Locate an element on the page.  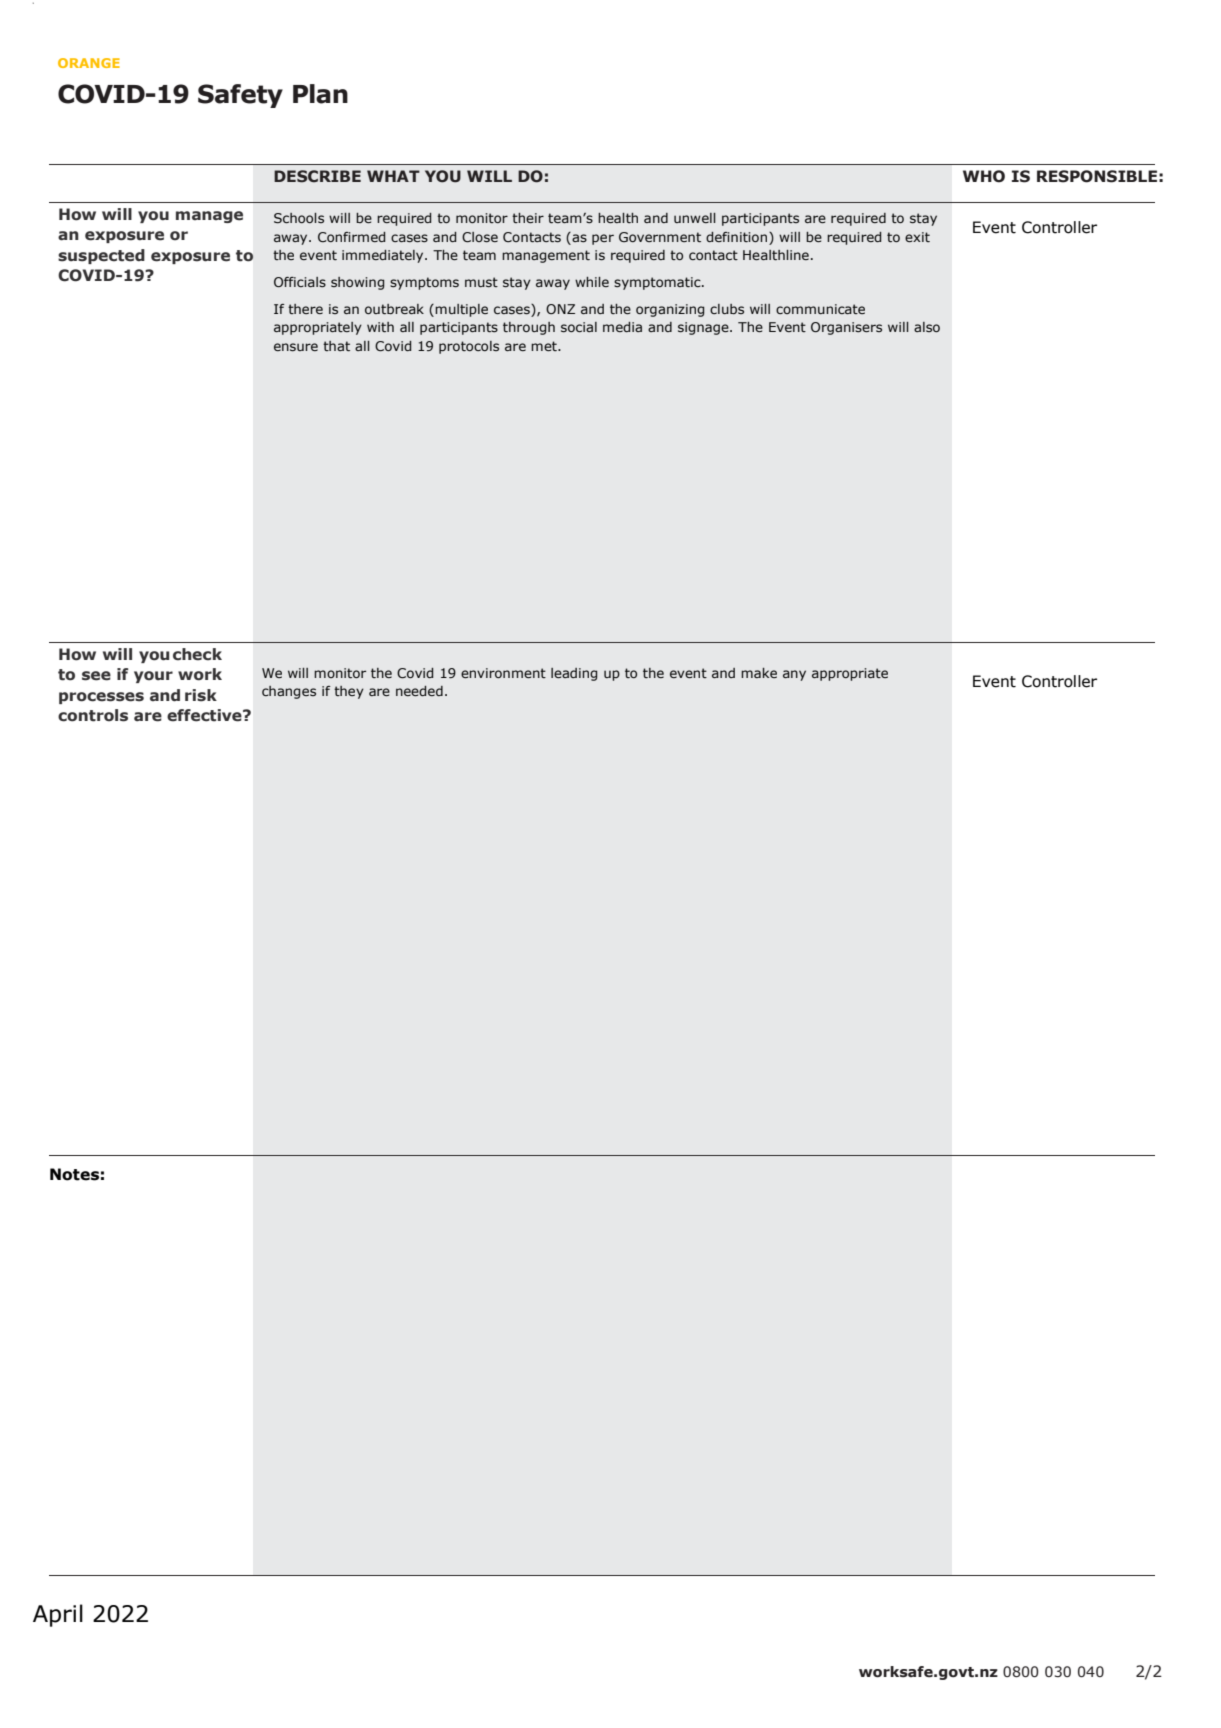
controls is located at coordinates (93, 715).
